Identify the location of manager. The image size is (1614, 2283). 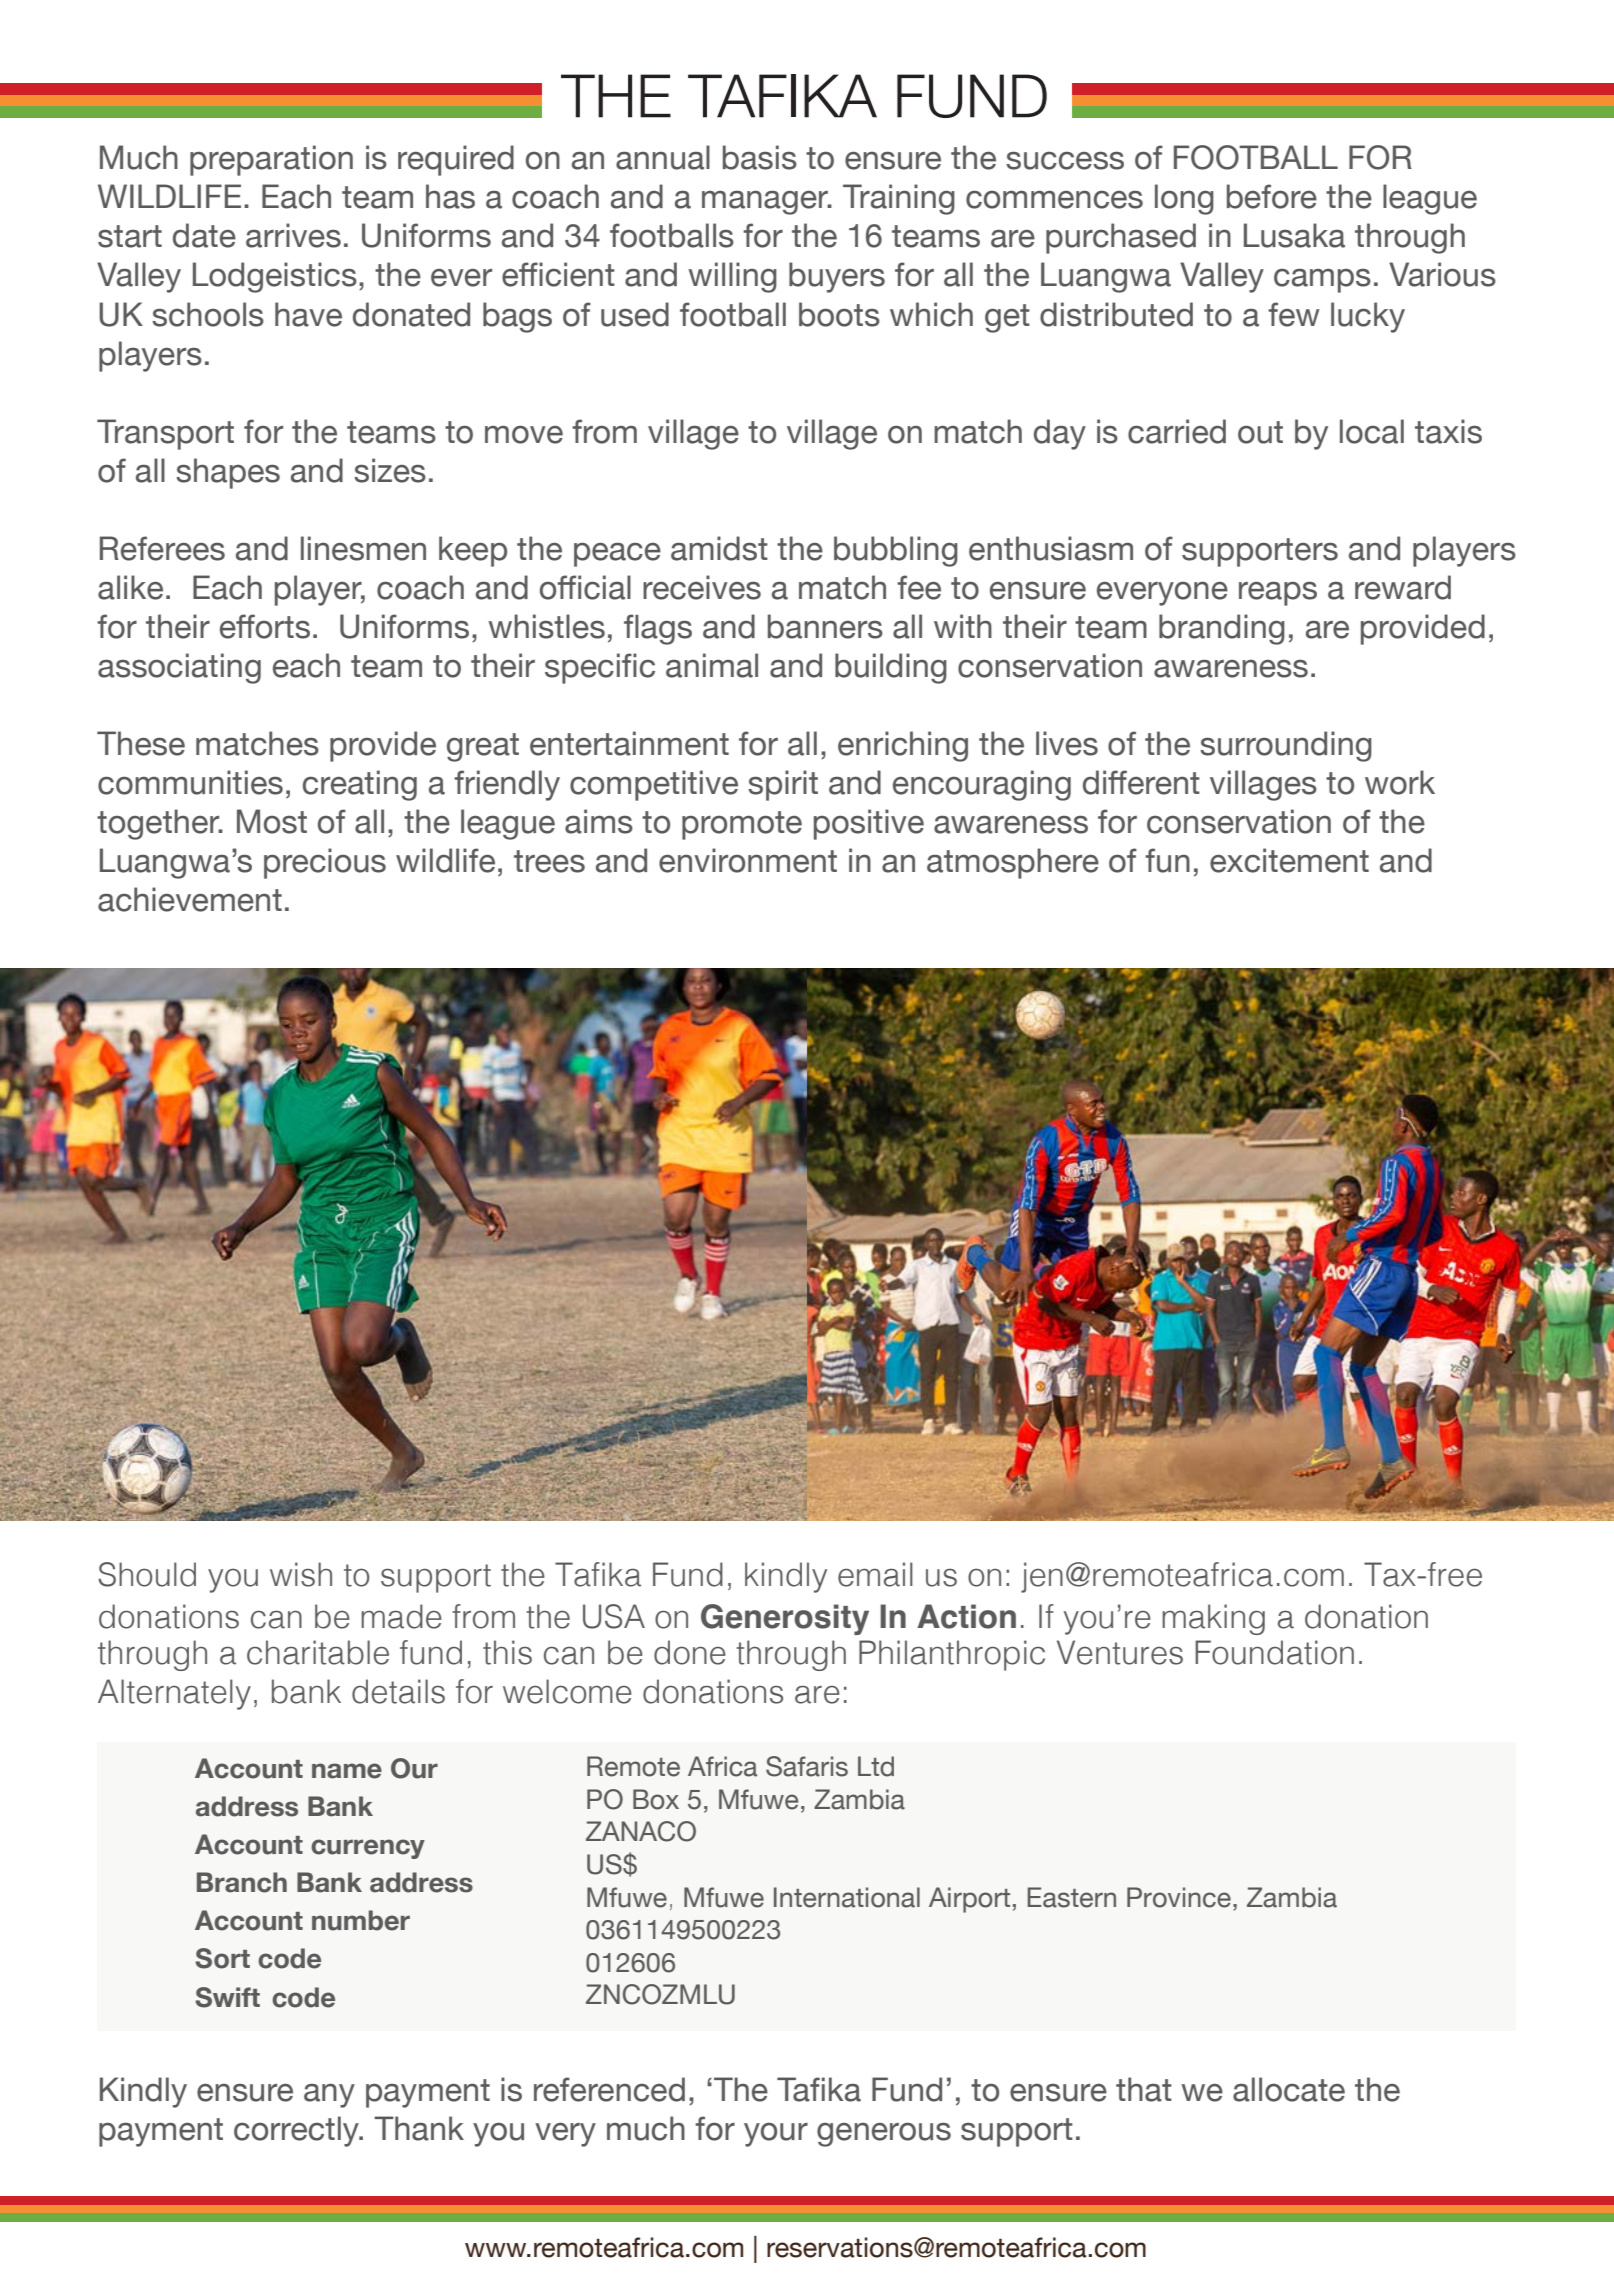
(766, 202).
